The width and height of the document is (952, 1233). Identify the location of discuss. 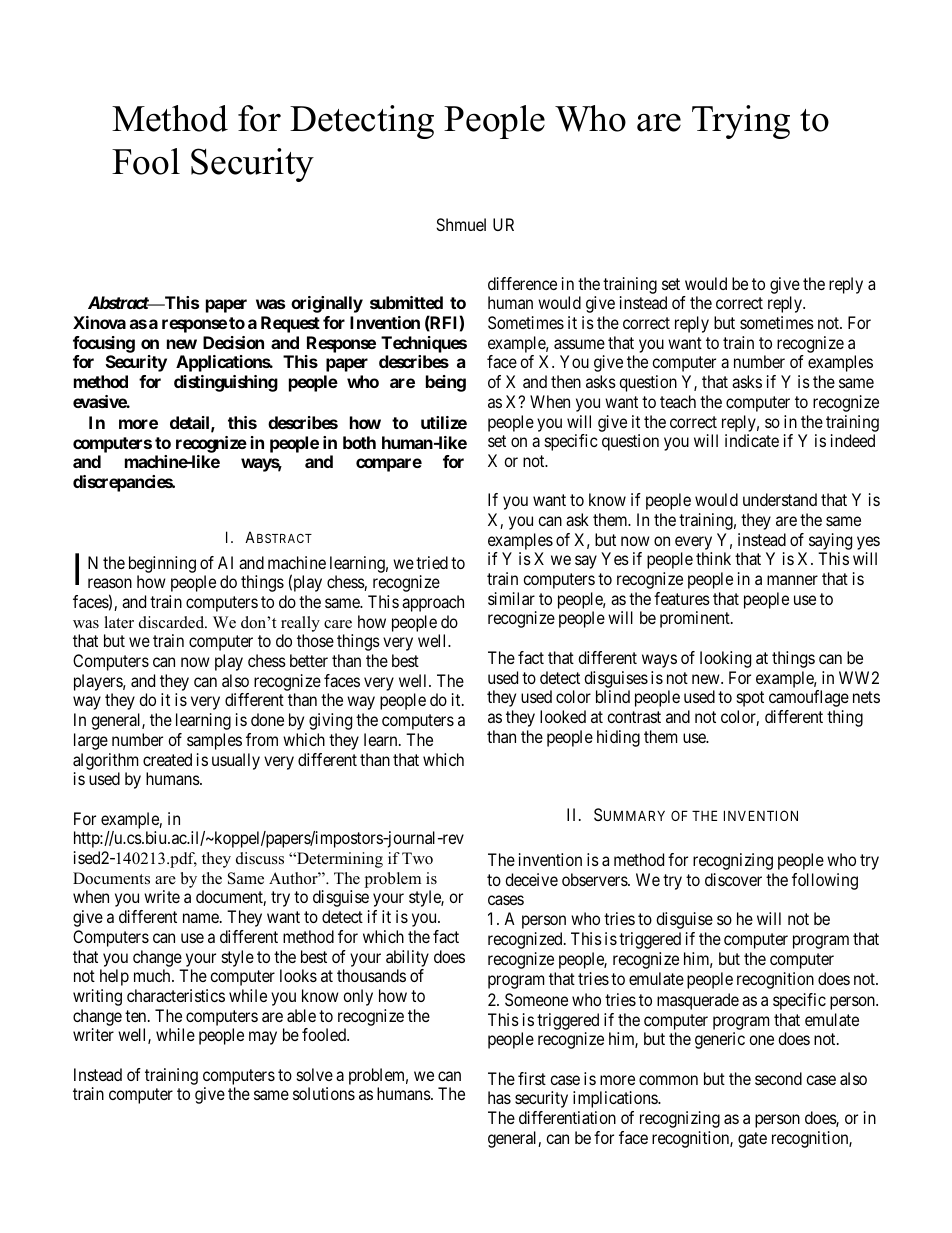
(260, 858).
